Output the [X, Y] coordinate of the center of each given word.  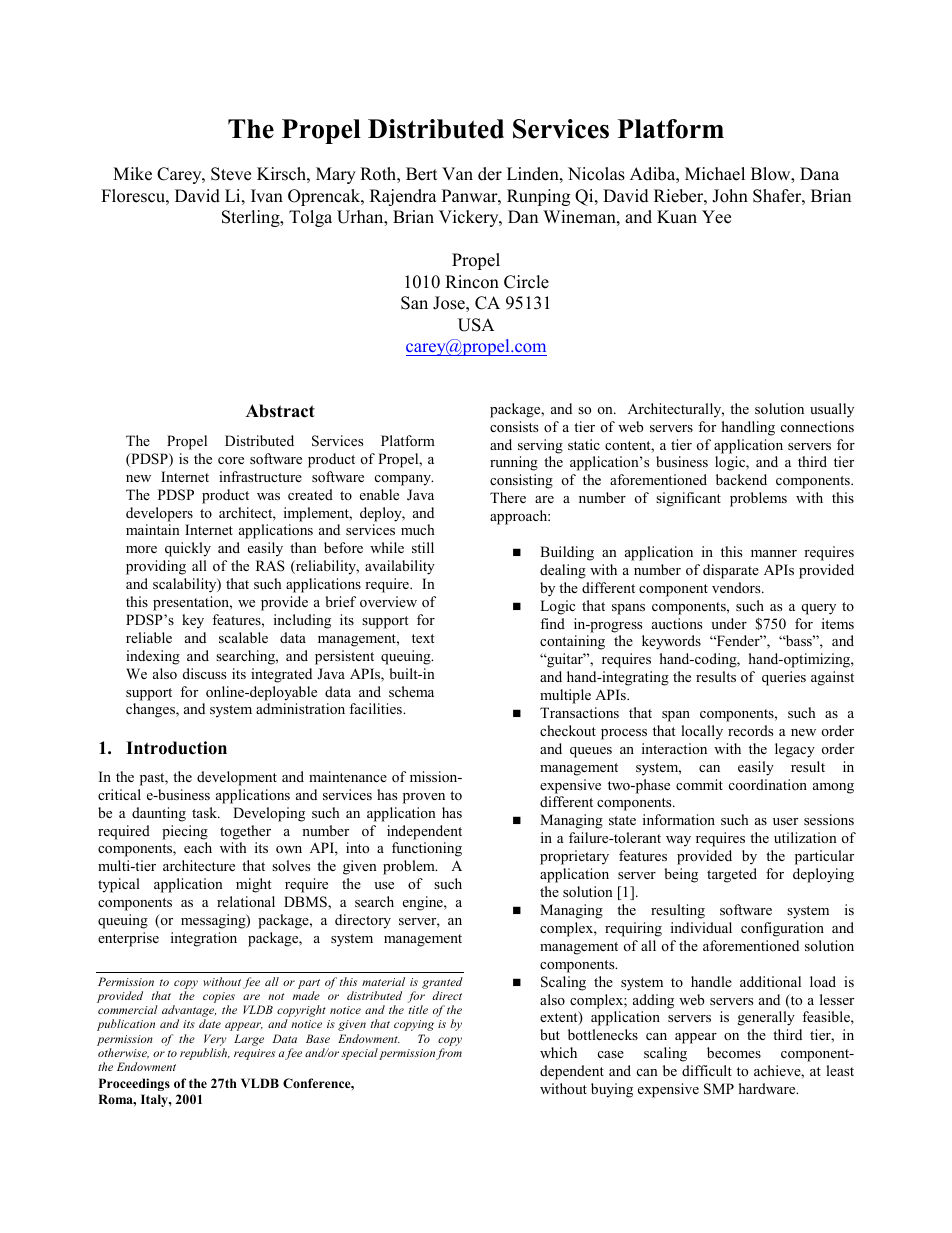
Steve [231, 174]
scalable [243, 637]
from [449, 1054]
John [730, 196]
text [423, 638]
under [729, 623]
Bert [422, 174]
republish [205, 1054]
